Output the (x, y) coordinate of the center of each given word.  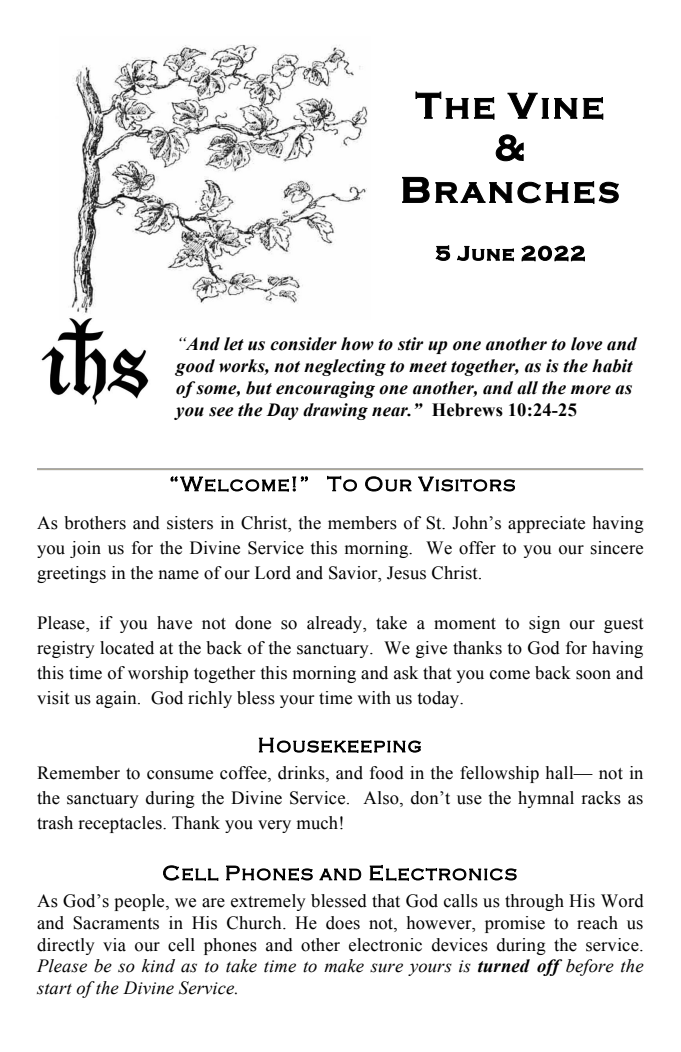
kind (158, 966)
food (387, 773)
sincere (617, 548)
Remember (78, 773)
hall (561, 773)
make (344, 966)
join (85, 549)
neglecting (345, 367)
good (195, 367)
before (590, 967)
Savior (354, 573)
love (587, 344)
